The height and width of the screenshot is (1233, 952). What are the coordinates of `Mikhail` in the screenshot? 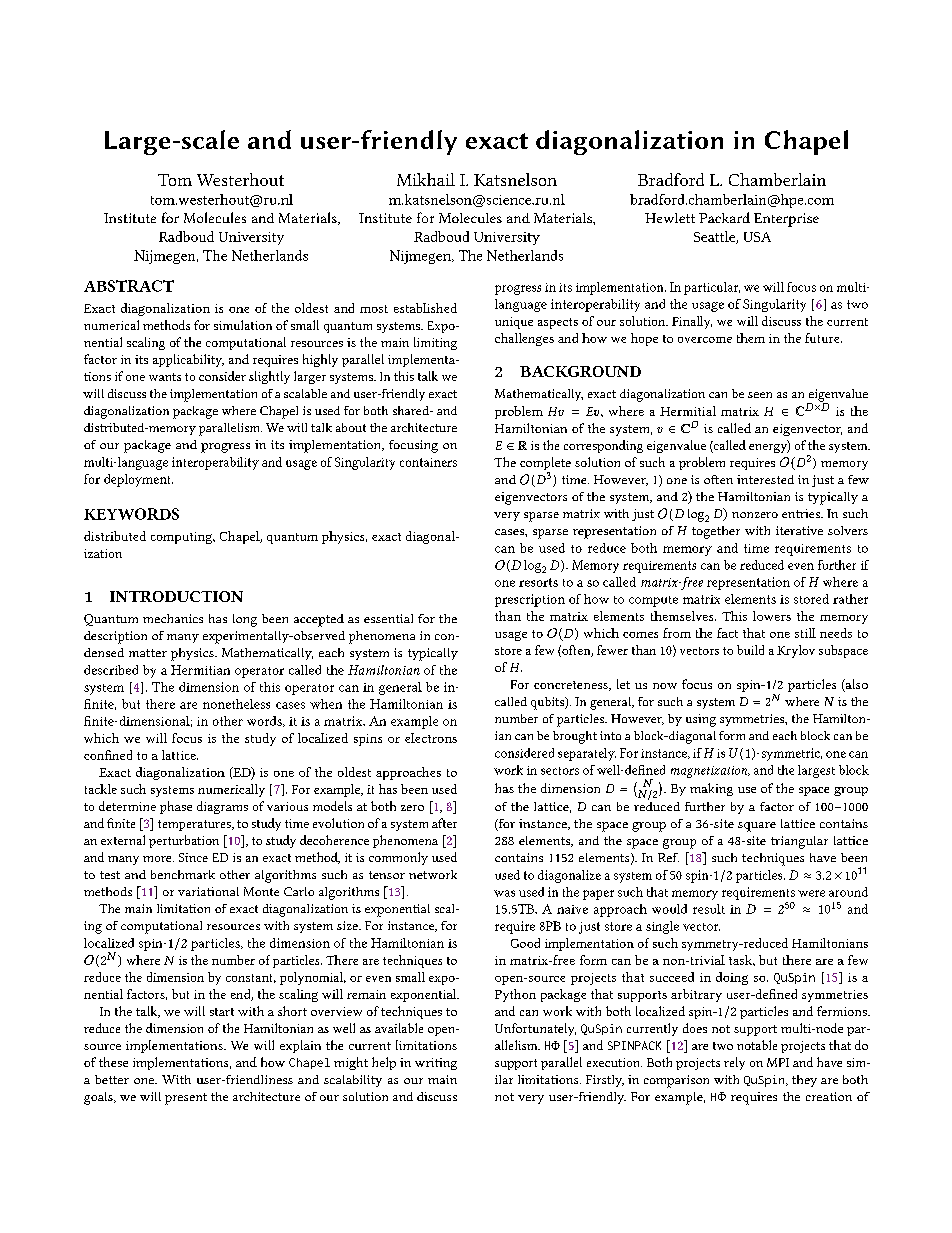 It's located at (426, 179).
